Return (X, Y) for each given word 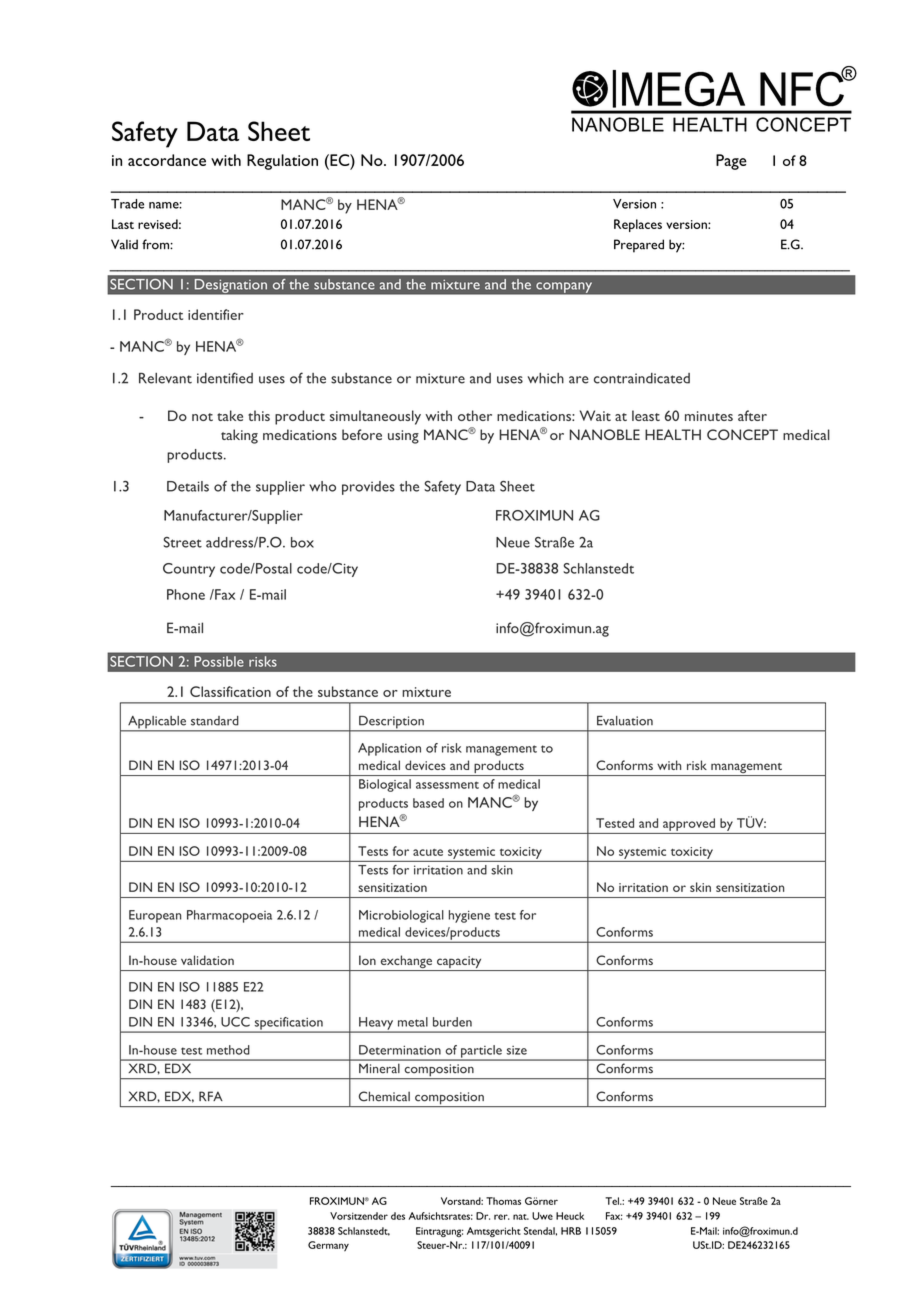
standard (215, 721)
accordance (167, 160)
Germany (328, 1246)
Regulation (282, 162)
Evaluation (625, 721)
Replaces (638, 225)
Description (391, 723)
